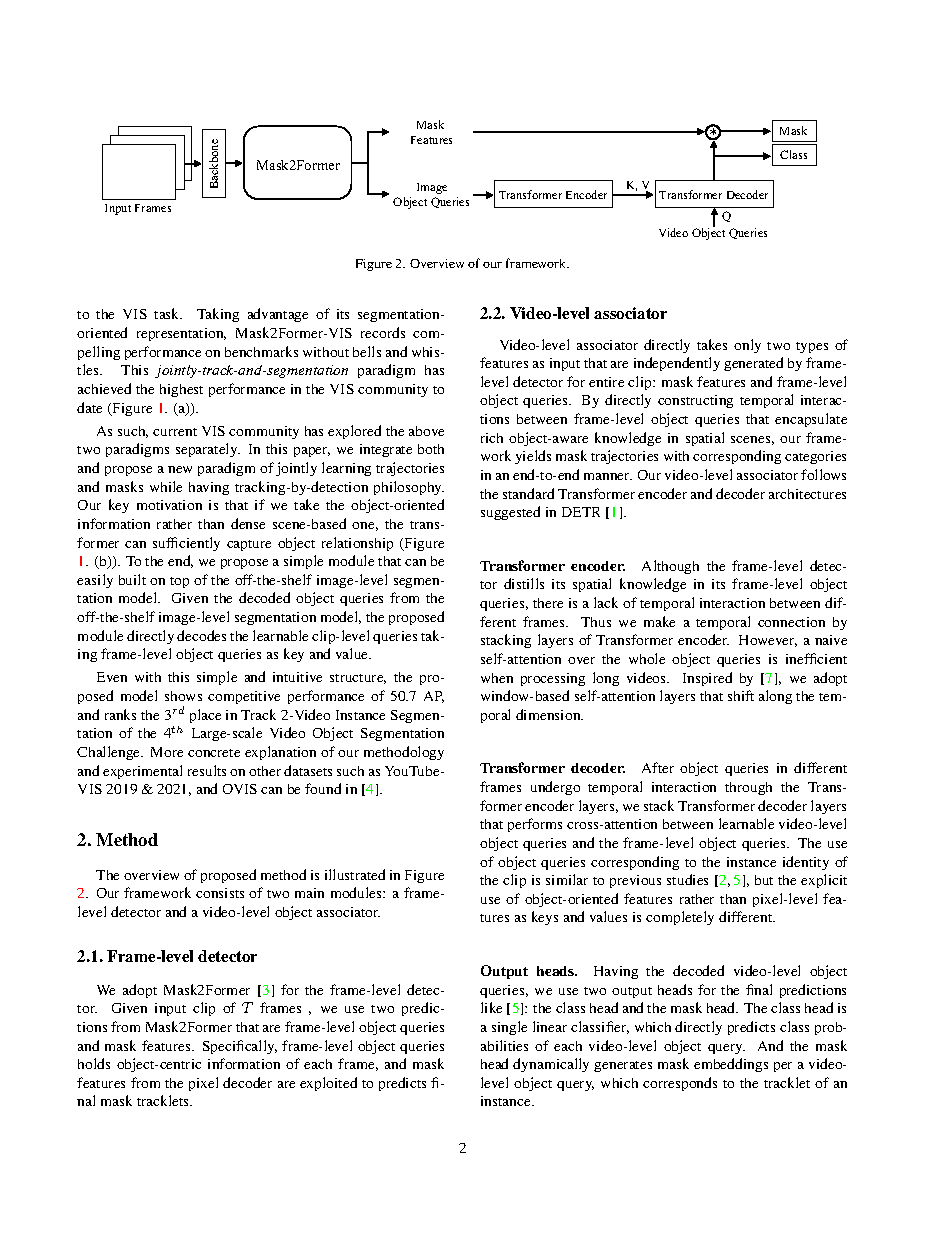 This screenshot has width=952, height=1233. What do you see at coordinates (220, 893) in the screenshot?
I see `consists` at bounding box center [220, 893].
